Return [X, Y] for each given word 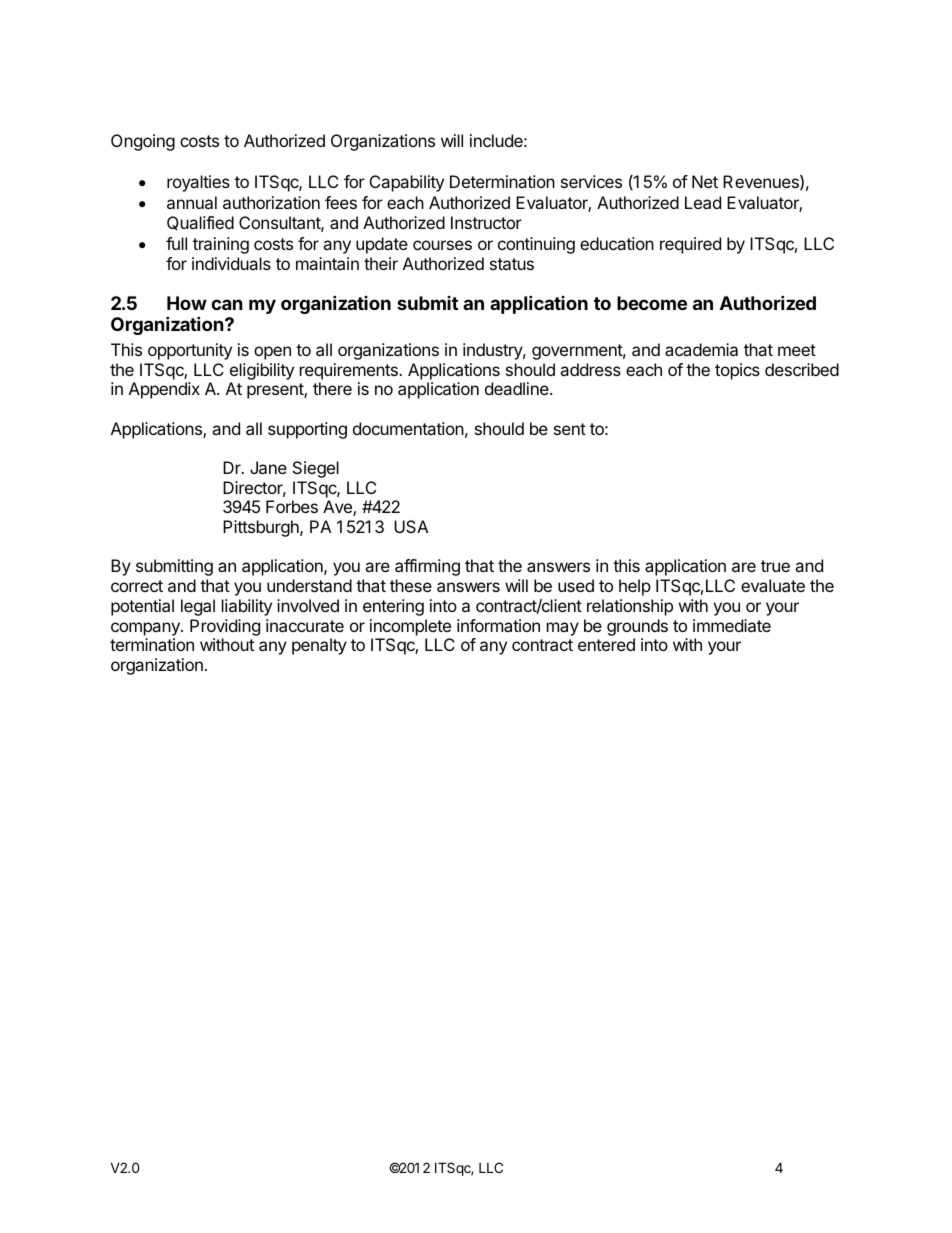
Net [705, 181]
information [498, 625]
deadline [518, 388]
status [512, 264]
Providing [225, 627]
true [775, 566]
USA [411, 526]
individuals [231, 263]
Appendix [164, 390]
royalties [198, 183]
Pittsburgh [262, 528]
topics [737, 371]
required [690, 245]
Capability [407, 183]
